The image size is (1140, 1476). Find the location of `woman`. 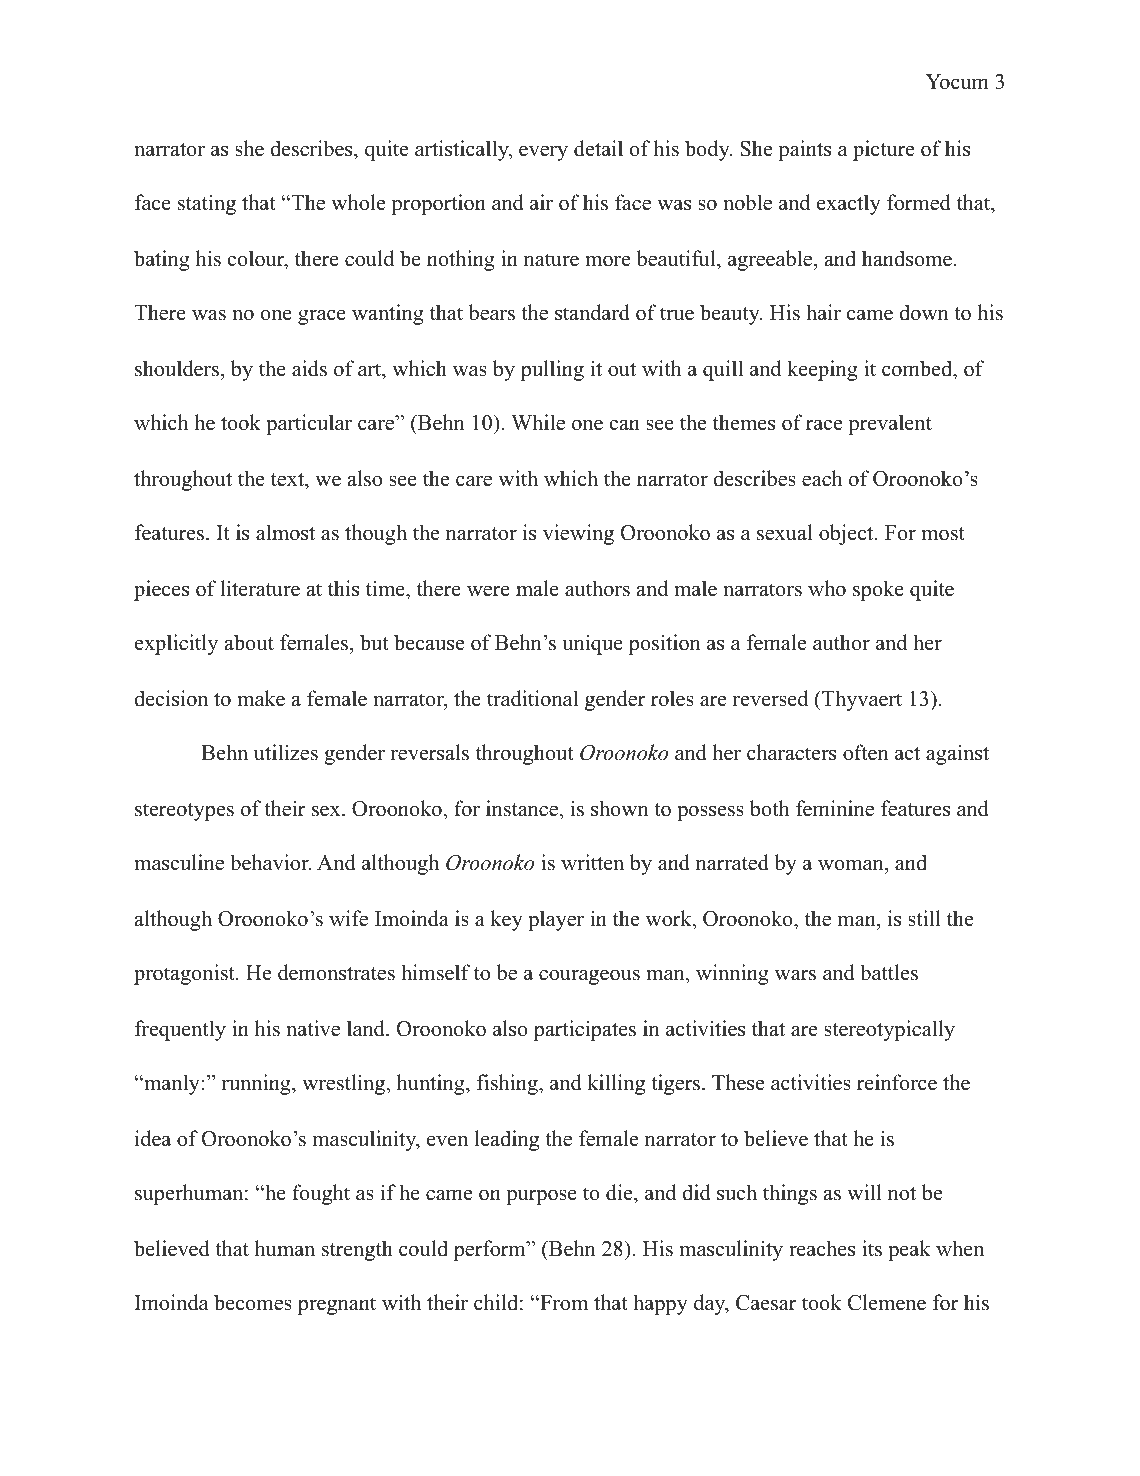

woman is located at coordinates (852, 865).
